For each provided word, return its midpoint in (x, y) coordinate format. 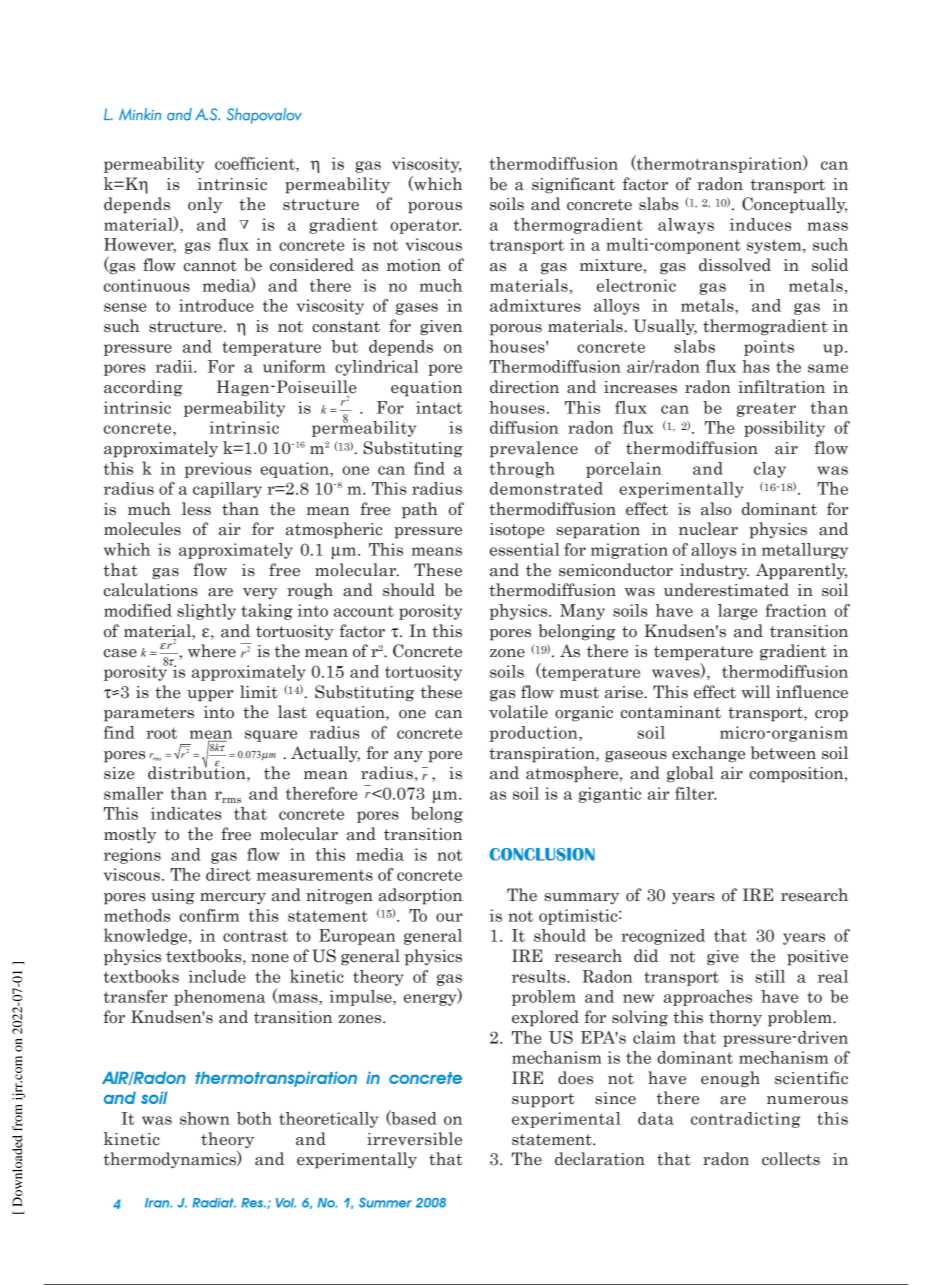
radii (175, 366)
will (755, 691)
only (205, 205)
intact (439, 407)
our (449, 917)
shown (205, 1118)
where (212, 651)
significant (573, 185)
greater (766, 409)
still (770, 976)
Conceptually (794, 205)
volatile (518, 712)
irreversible (414, 1139)
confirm (209, 915)
